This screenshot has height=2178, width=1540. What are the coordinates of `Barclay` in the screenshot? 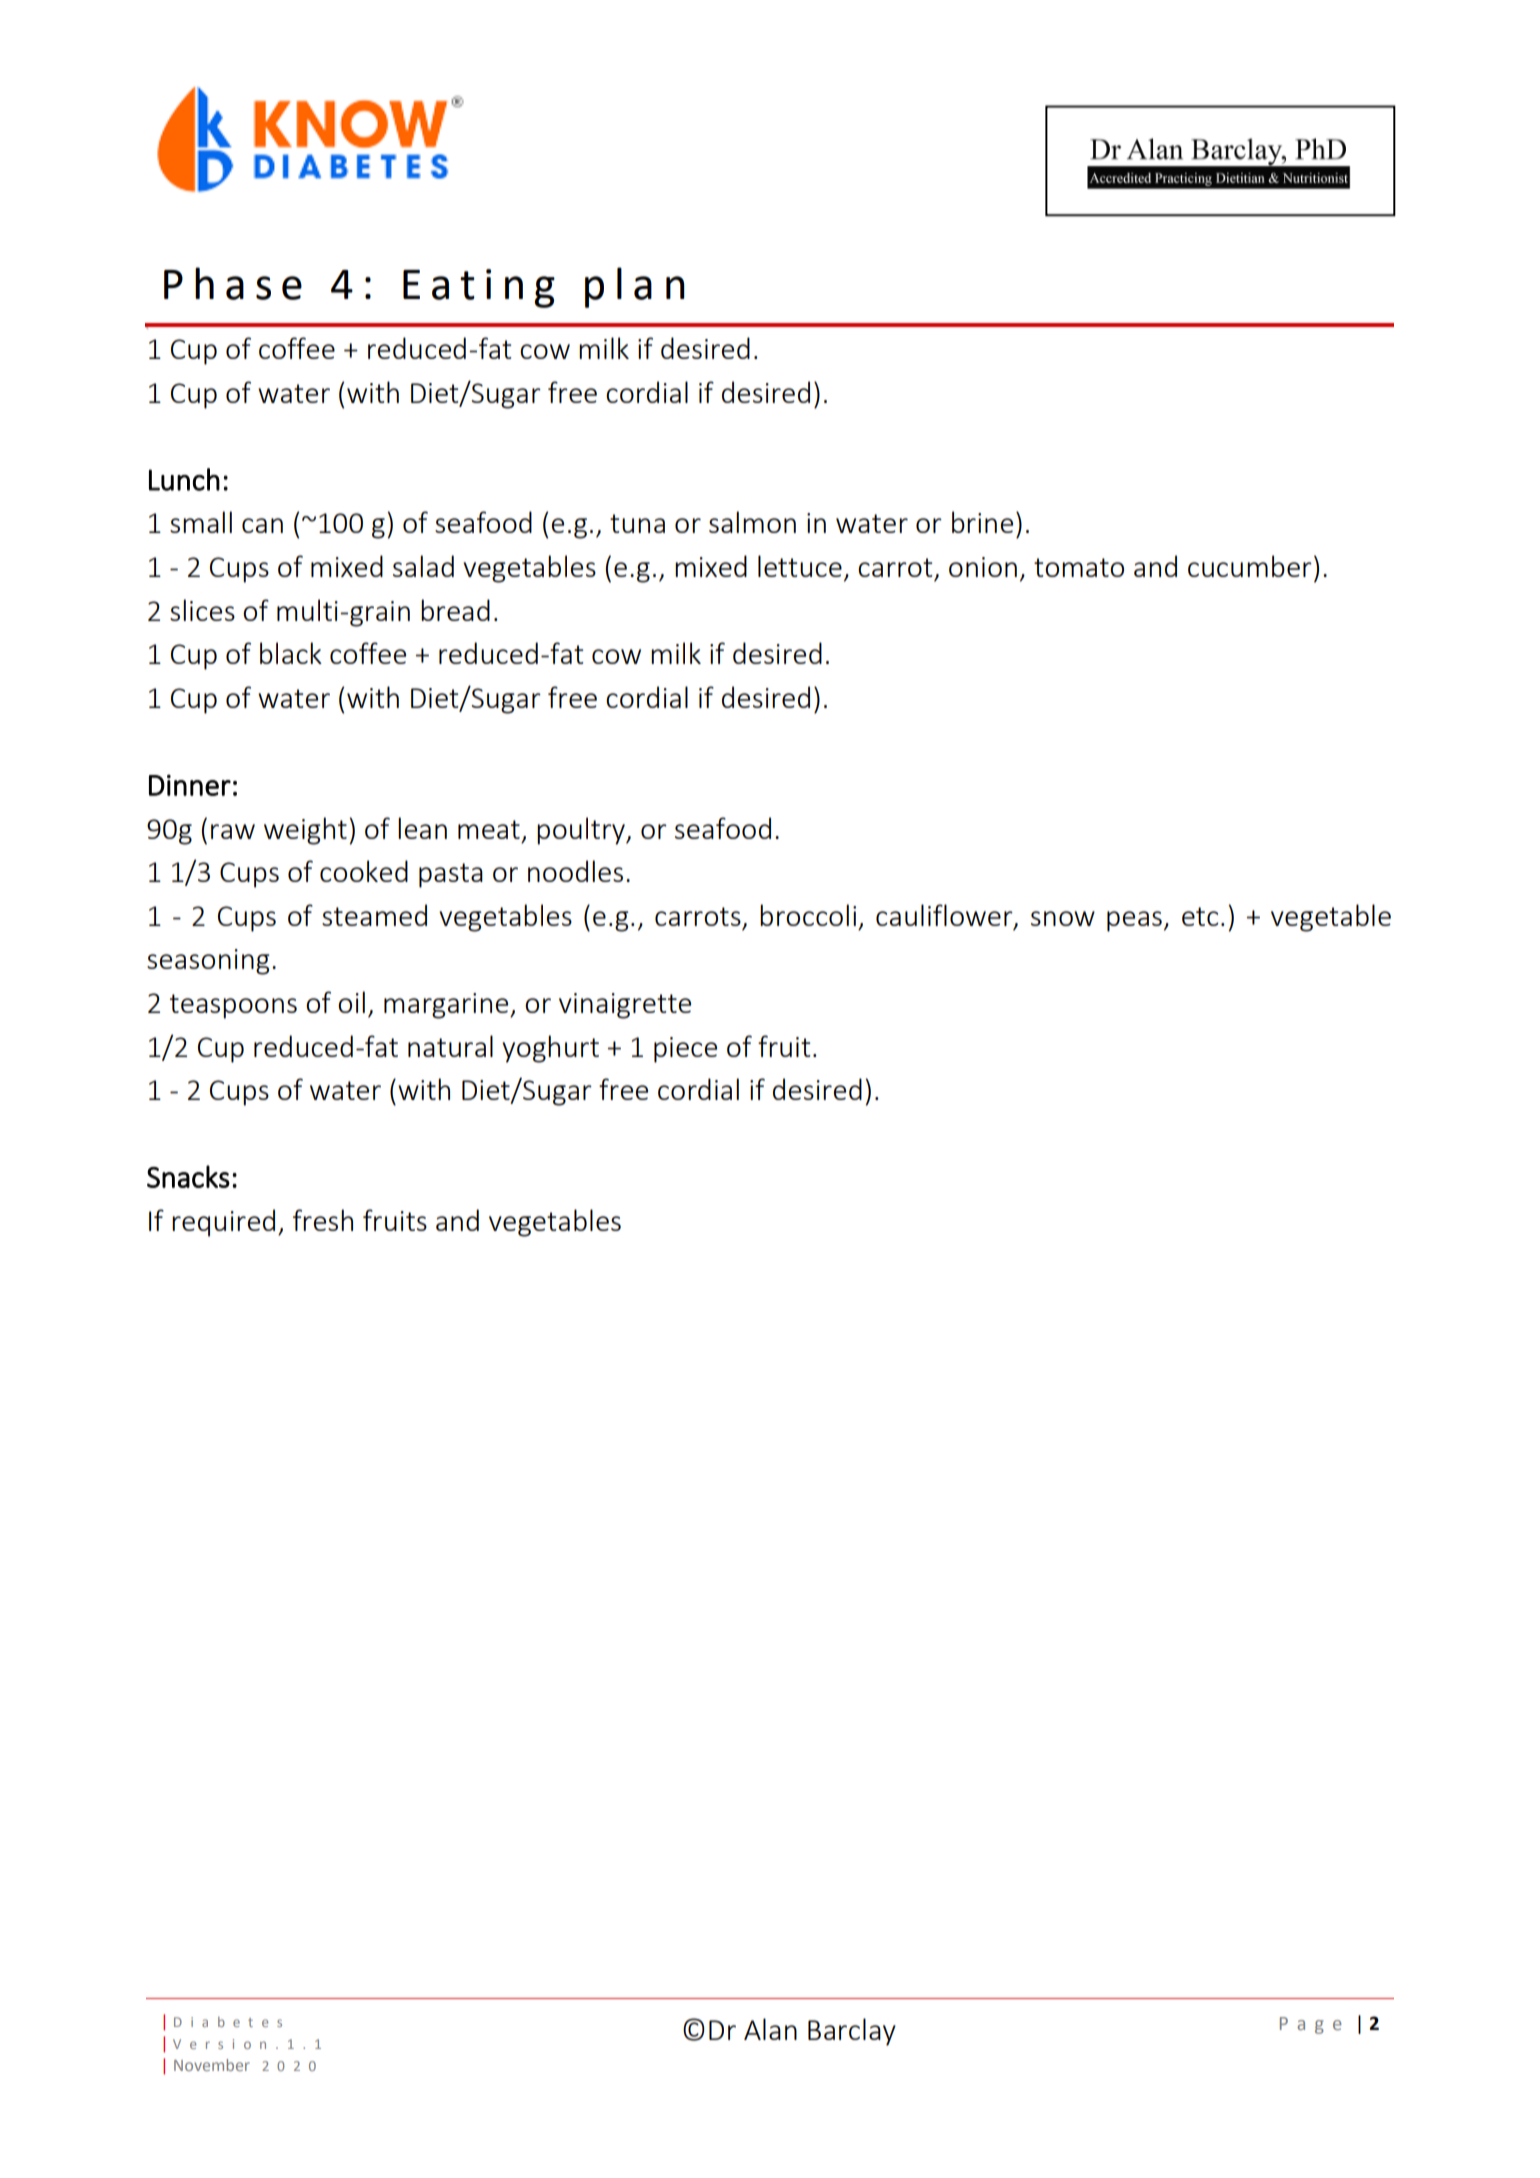 It's located at (852, 2032).
